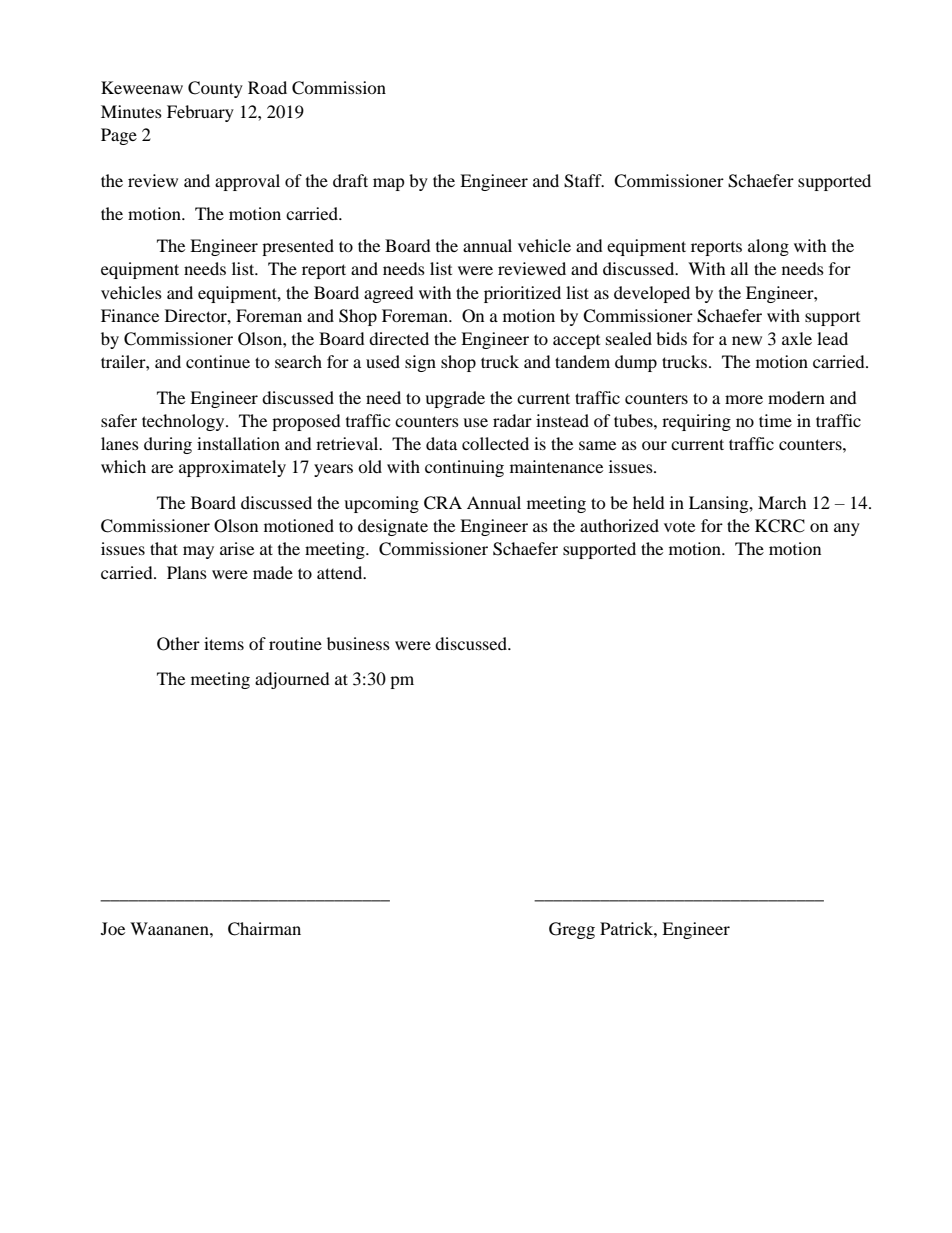 The width and height of the page is (952, 1233). What do you see at coordinates (200, 113) in the page?
I see `February` at bounding box center [200, 113].
